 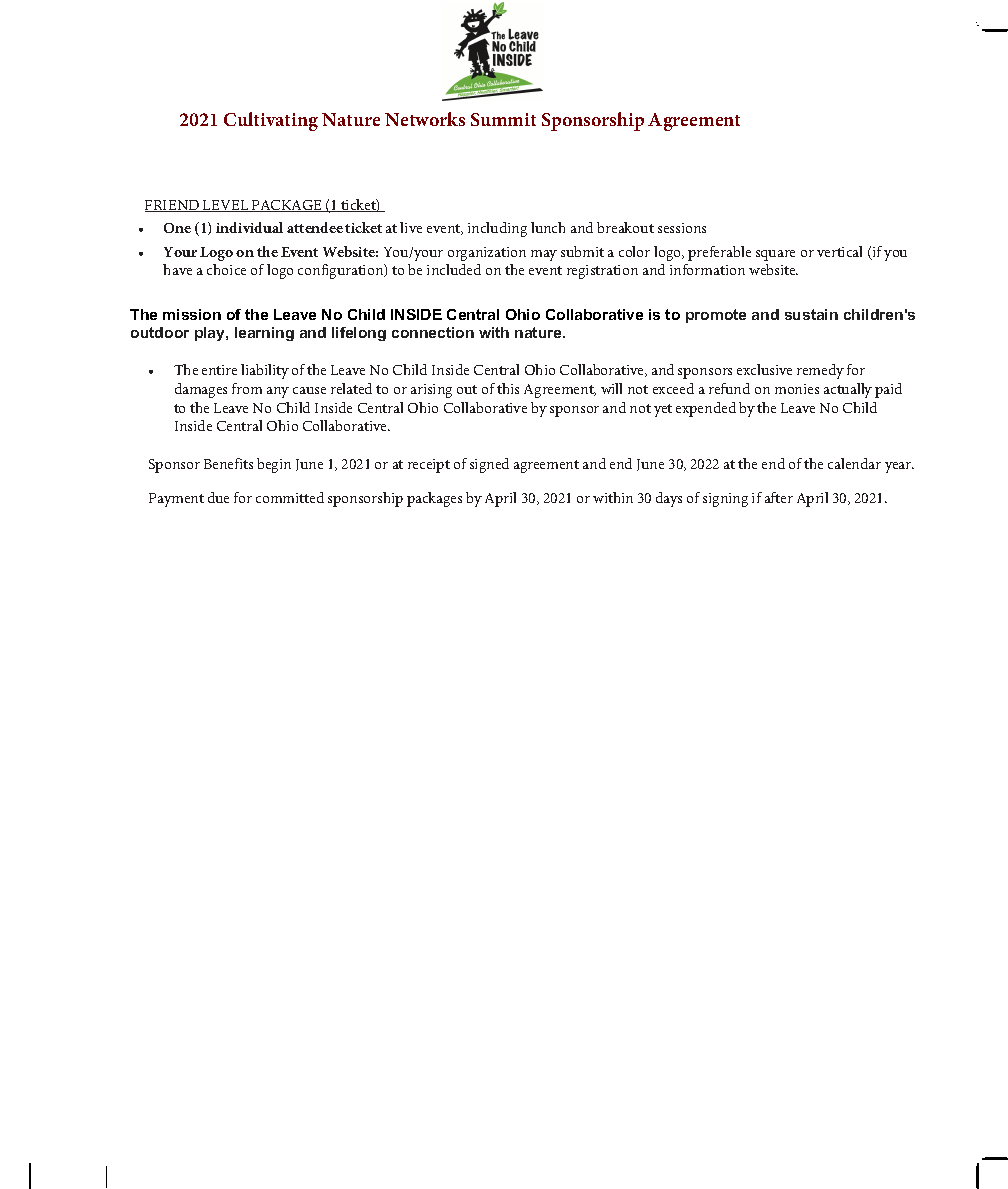 I want to click on Cultivating, so click(x=271, y=121).
